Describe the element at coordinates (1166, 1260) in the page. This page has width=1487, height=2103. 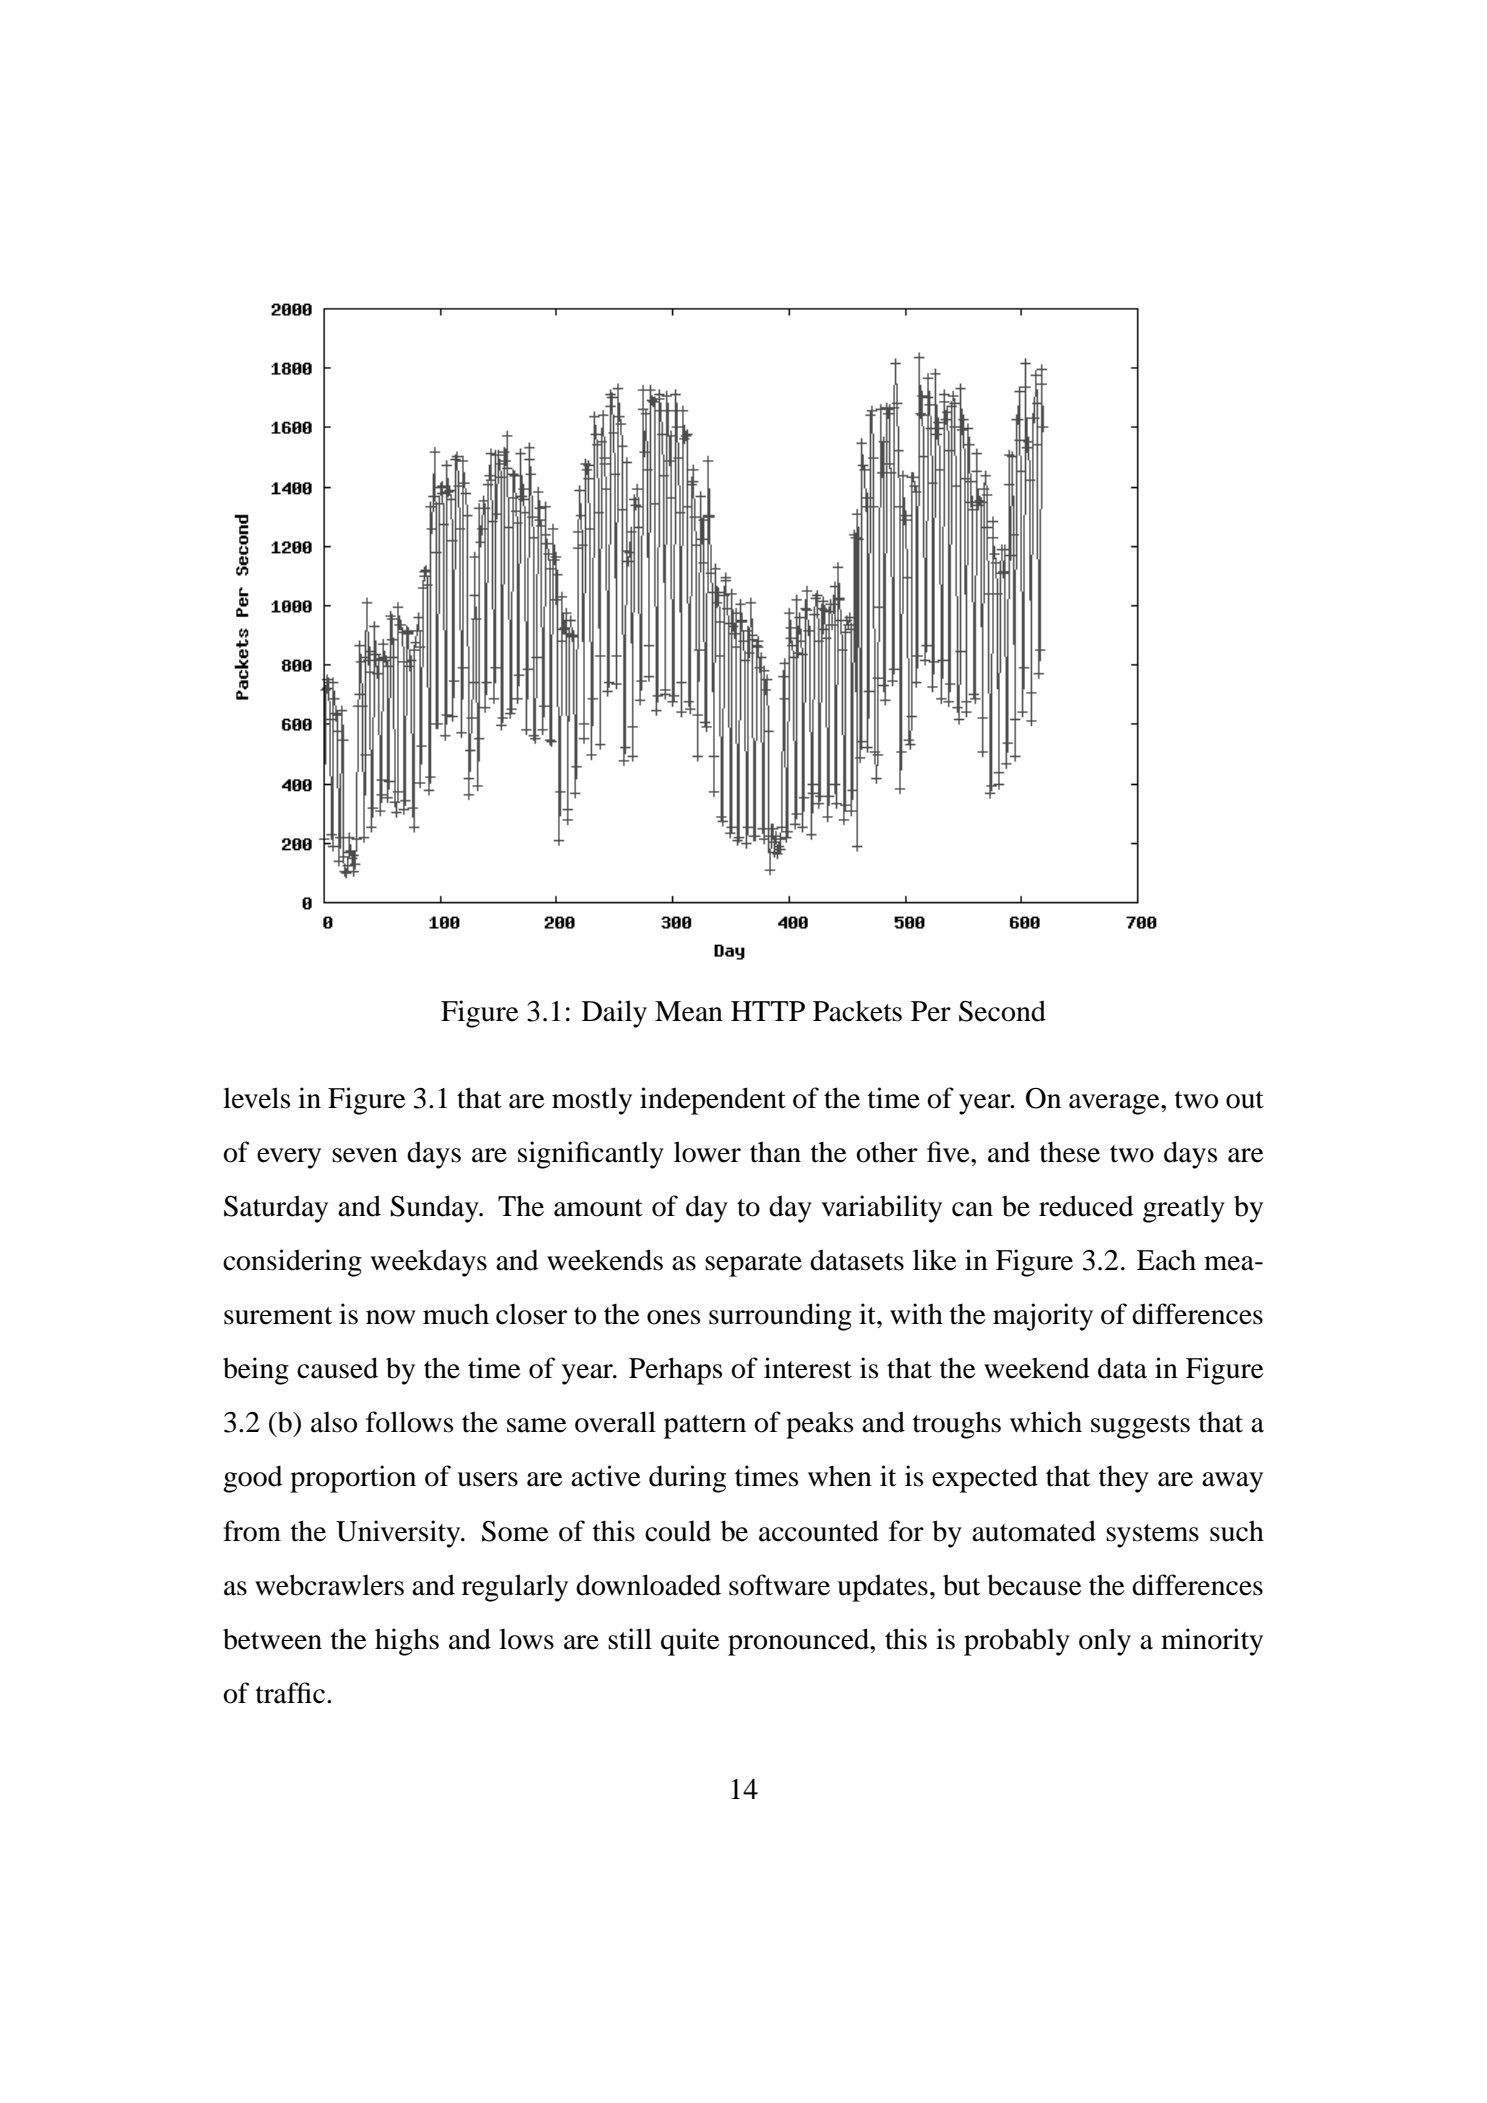
I see `Each` at that location.
